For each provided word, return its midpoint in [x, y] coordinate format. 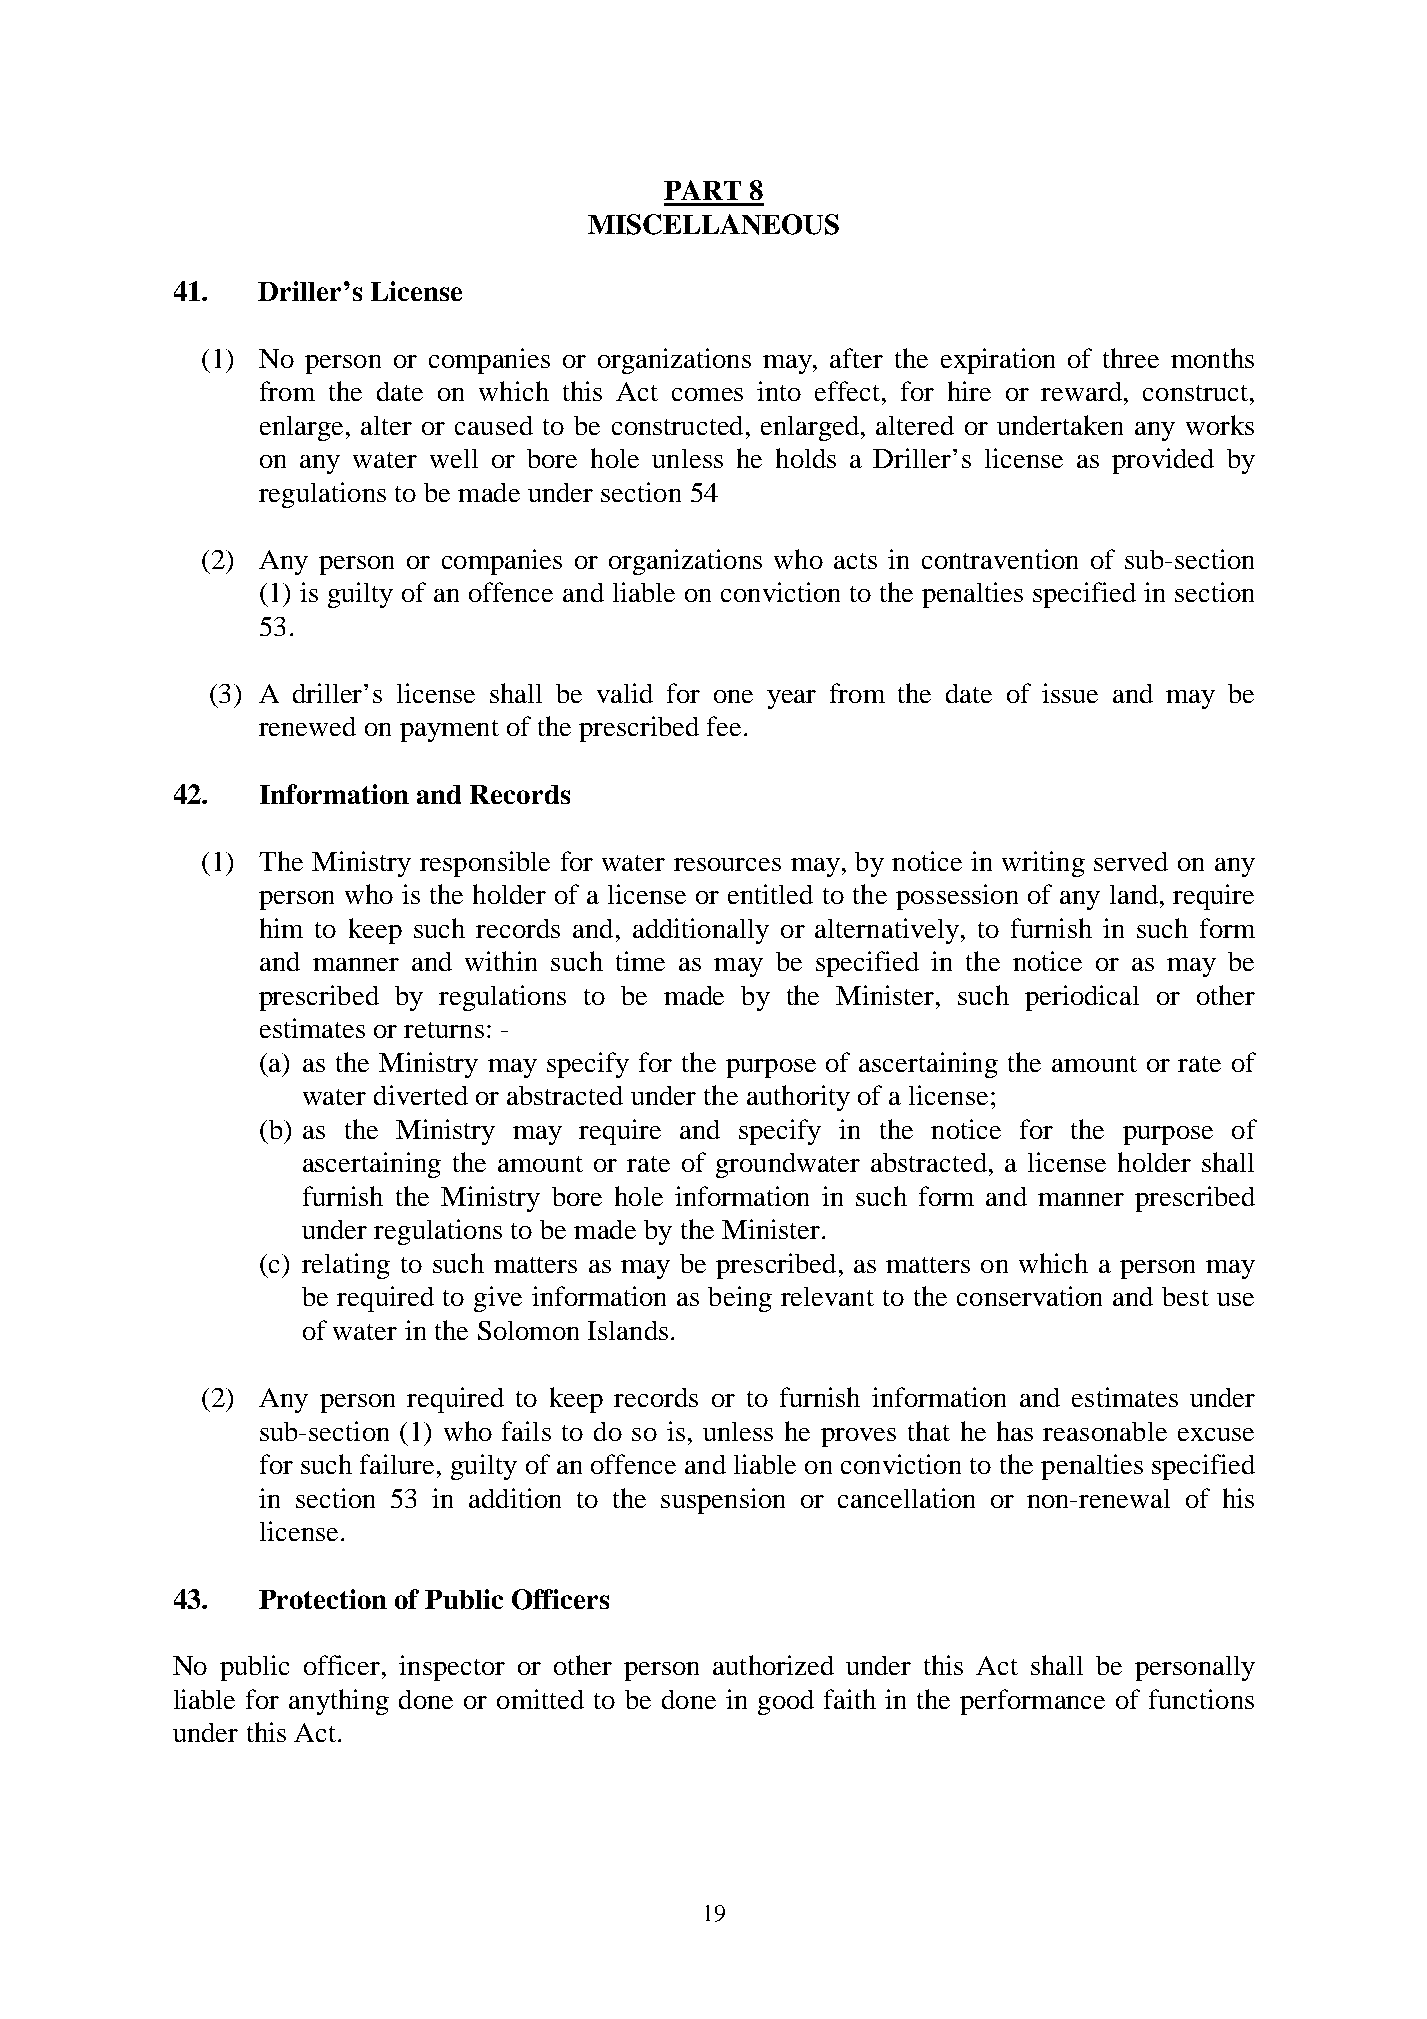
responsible [485, 864]
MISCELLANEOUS [713, 224]
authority [798, 1098]
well [454, 458]
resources [727, 864]
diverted [421, 1095]
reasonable [1105, 1431]
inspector [452, 1668]
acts [855, 561]
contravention [1000, 559]
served [1131, 861]
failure [397, 1464]
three [1131, 358]
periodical [1082, 998]
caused [494, 425]
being [740, 1299]
